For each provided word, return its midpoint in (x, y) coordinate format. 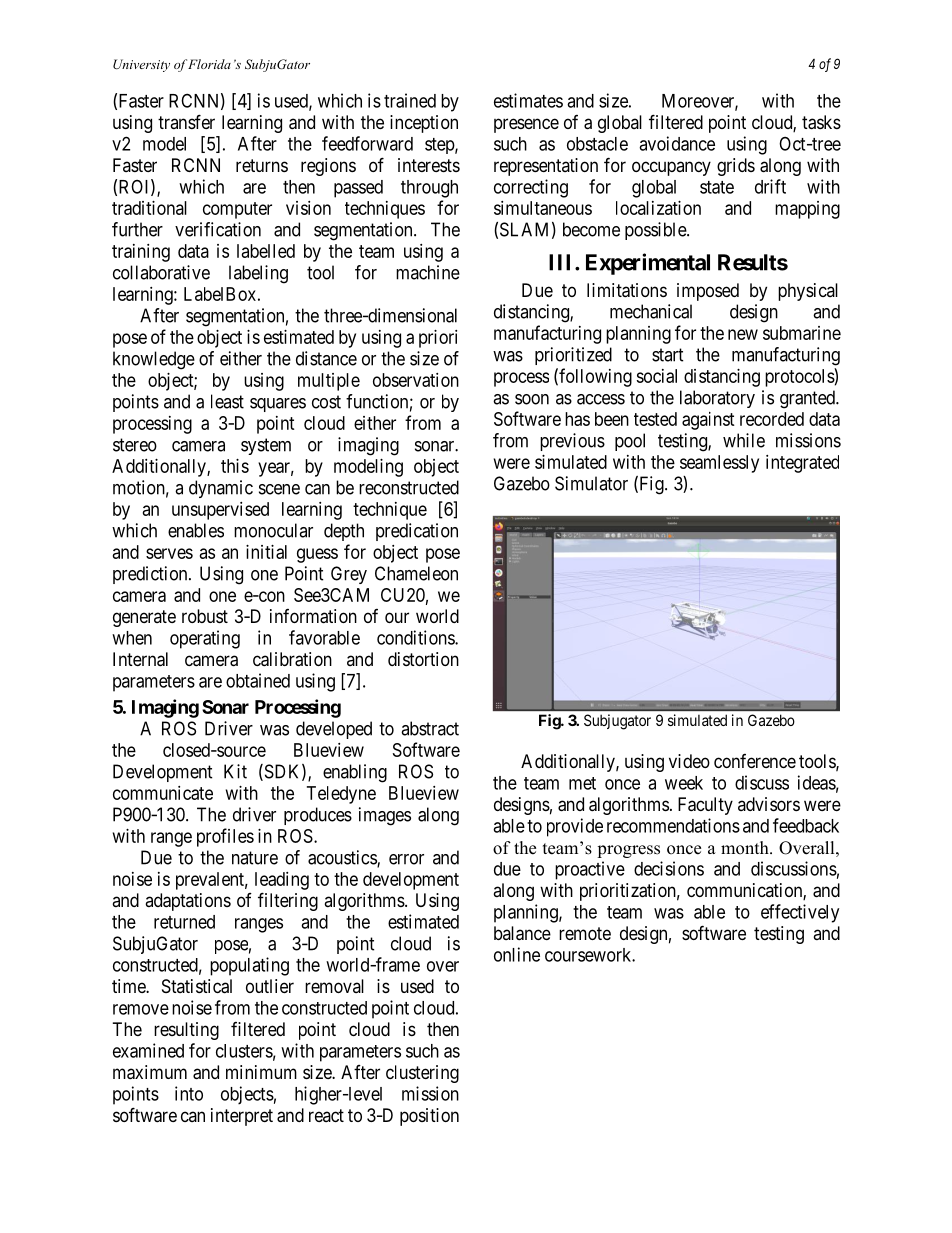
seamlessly (719, 464)
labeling (258, 274)
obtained (258, 680)
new (743, 334)
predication (417, 532)
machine (428, 272)
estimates (528, 100)
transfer (186, 121)
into (189, 1093)
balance (522, 933)
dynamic (221, 489)
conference (755, 761)
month (746, 848)
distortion (423, 659)
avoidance (677, 143)
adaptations (188, 902)
